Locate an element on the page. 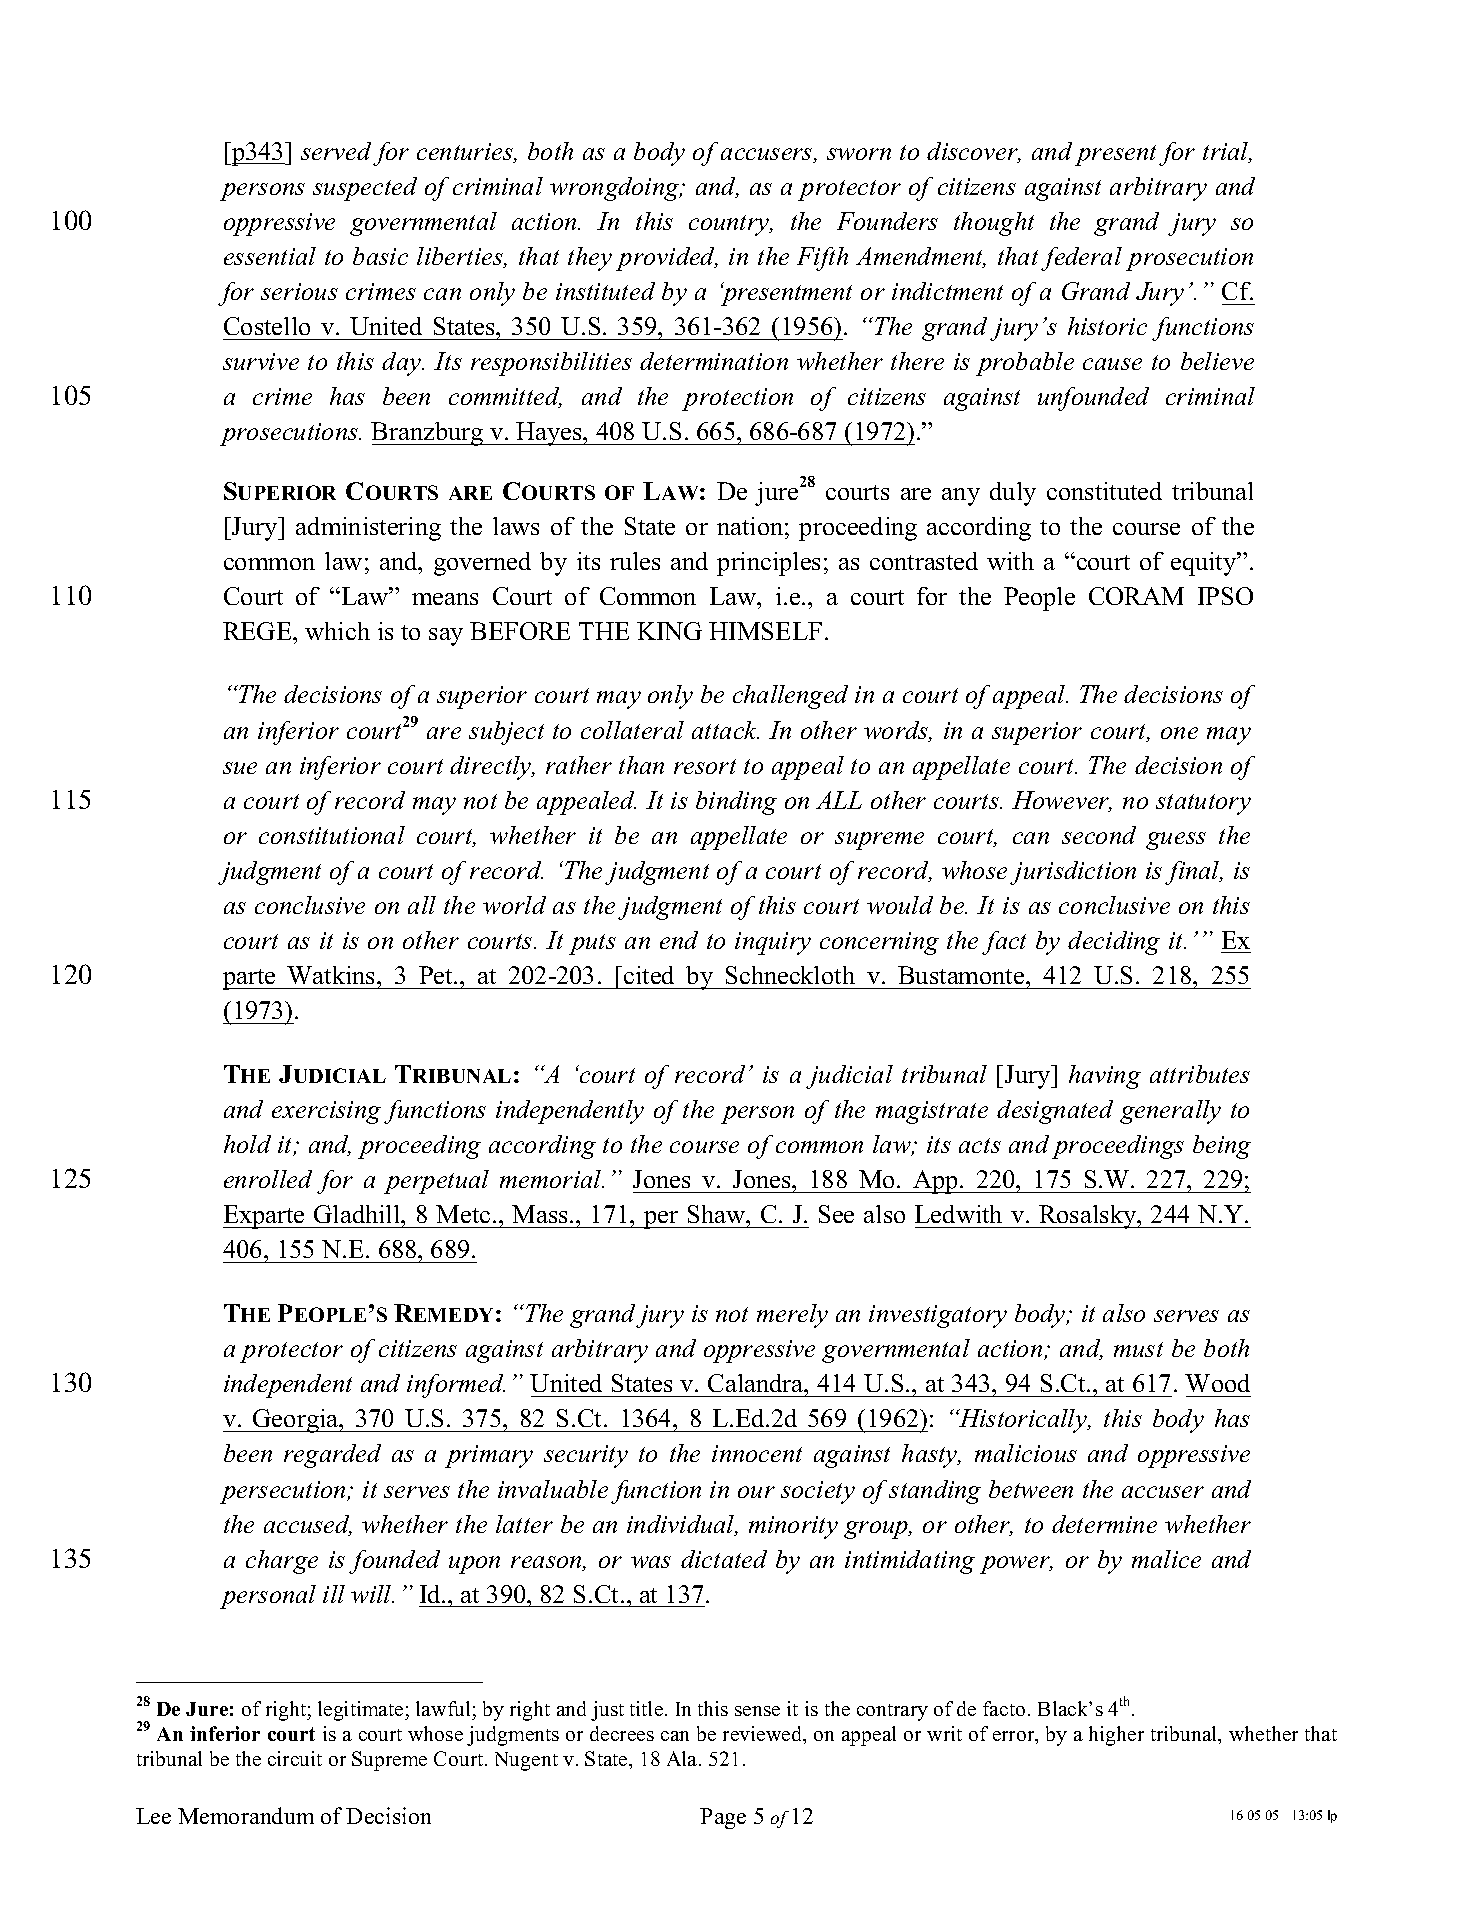  attack is located at coordinates (725, 730).
